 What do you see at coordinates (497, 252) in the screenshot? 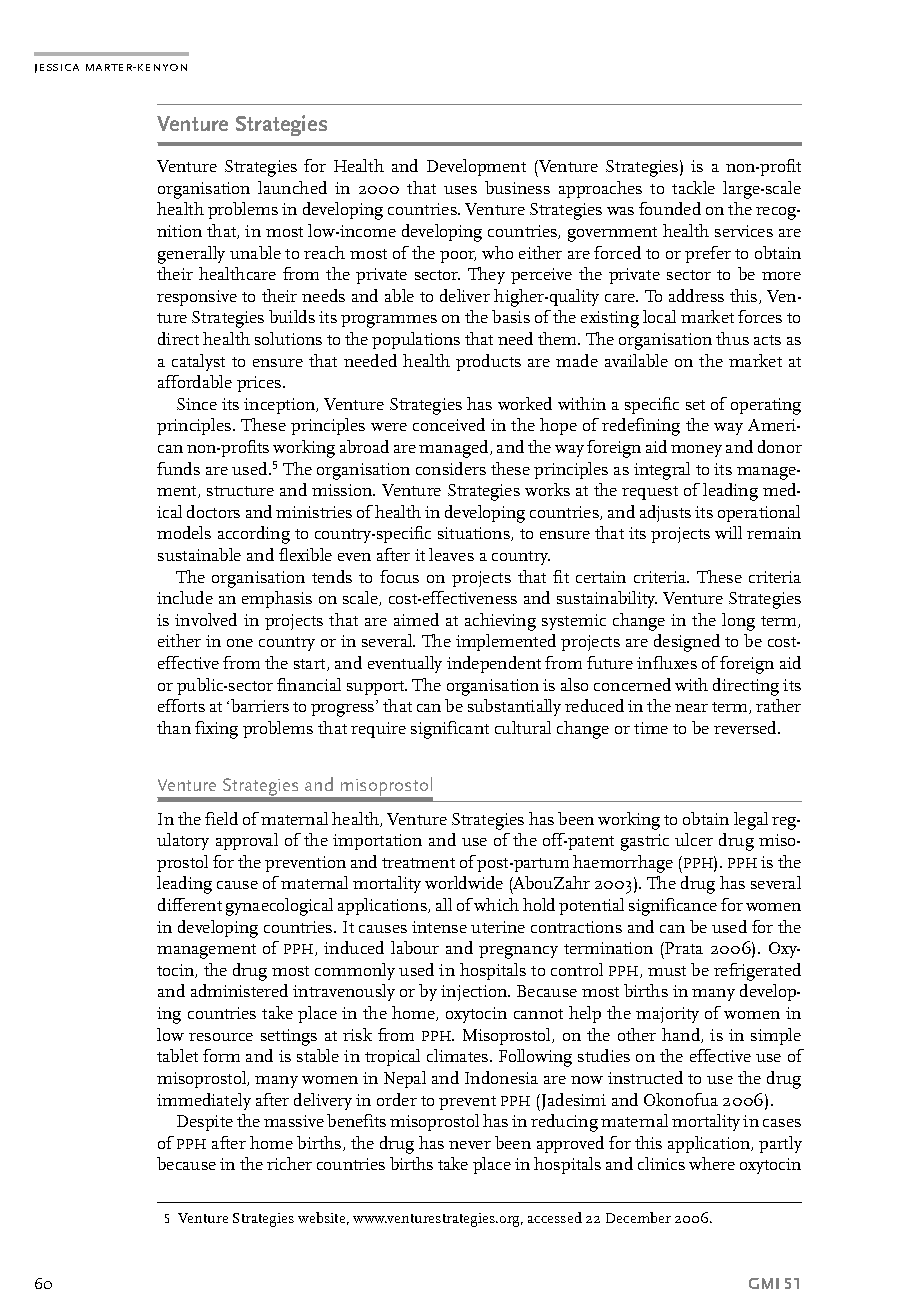
I see `who` at bounding box center [497, 252].
